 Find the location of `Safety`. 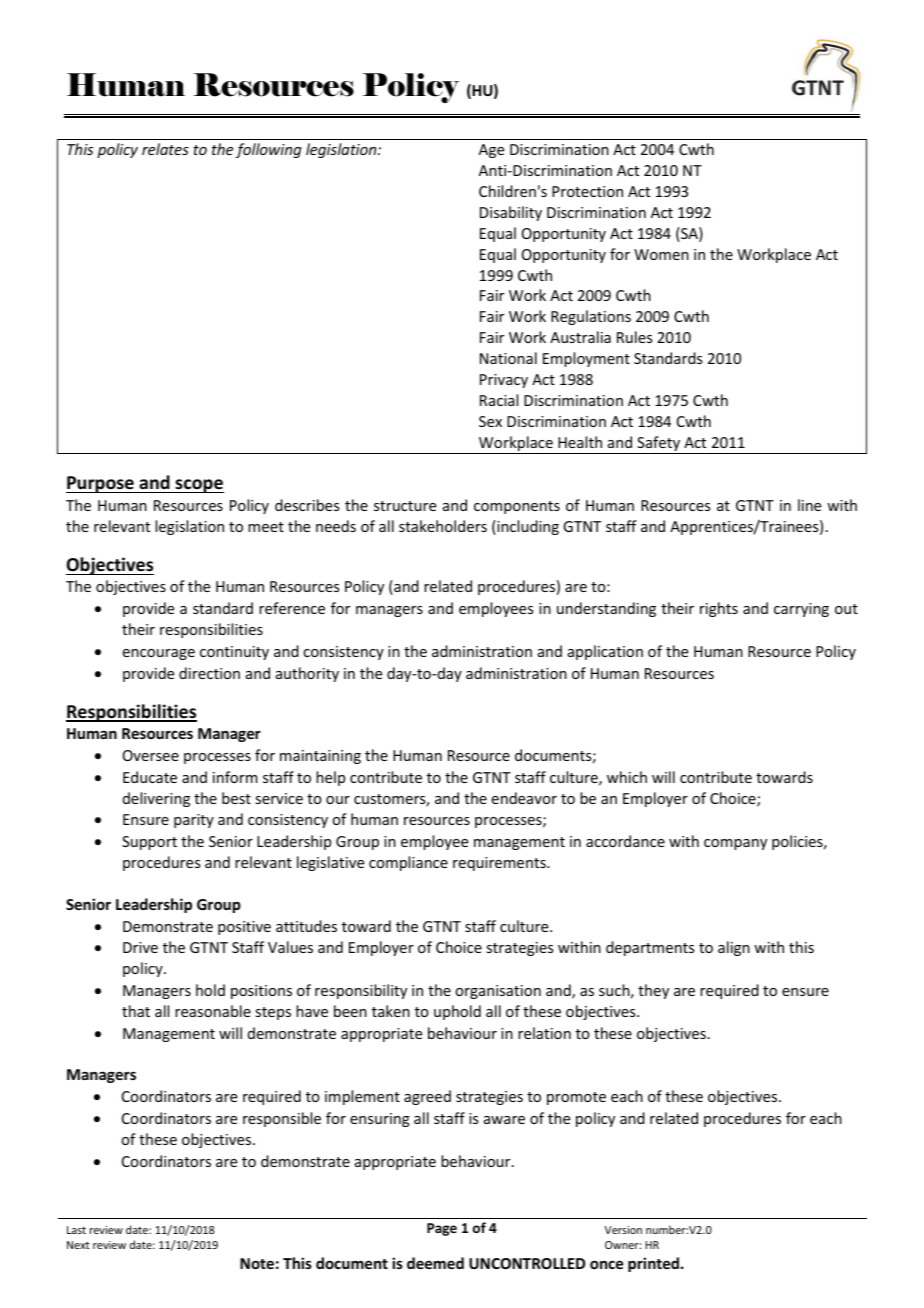

Safety is located at coordinates (659, 445).
